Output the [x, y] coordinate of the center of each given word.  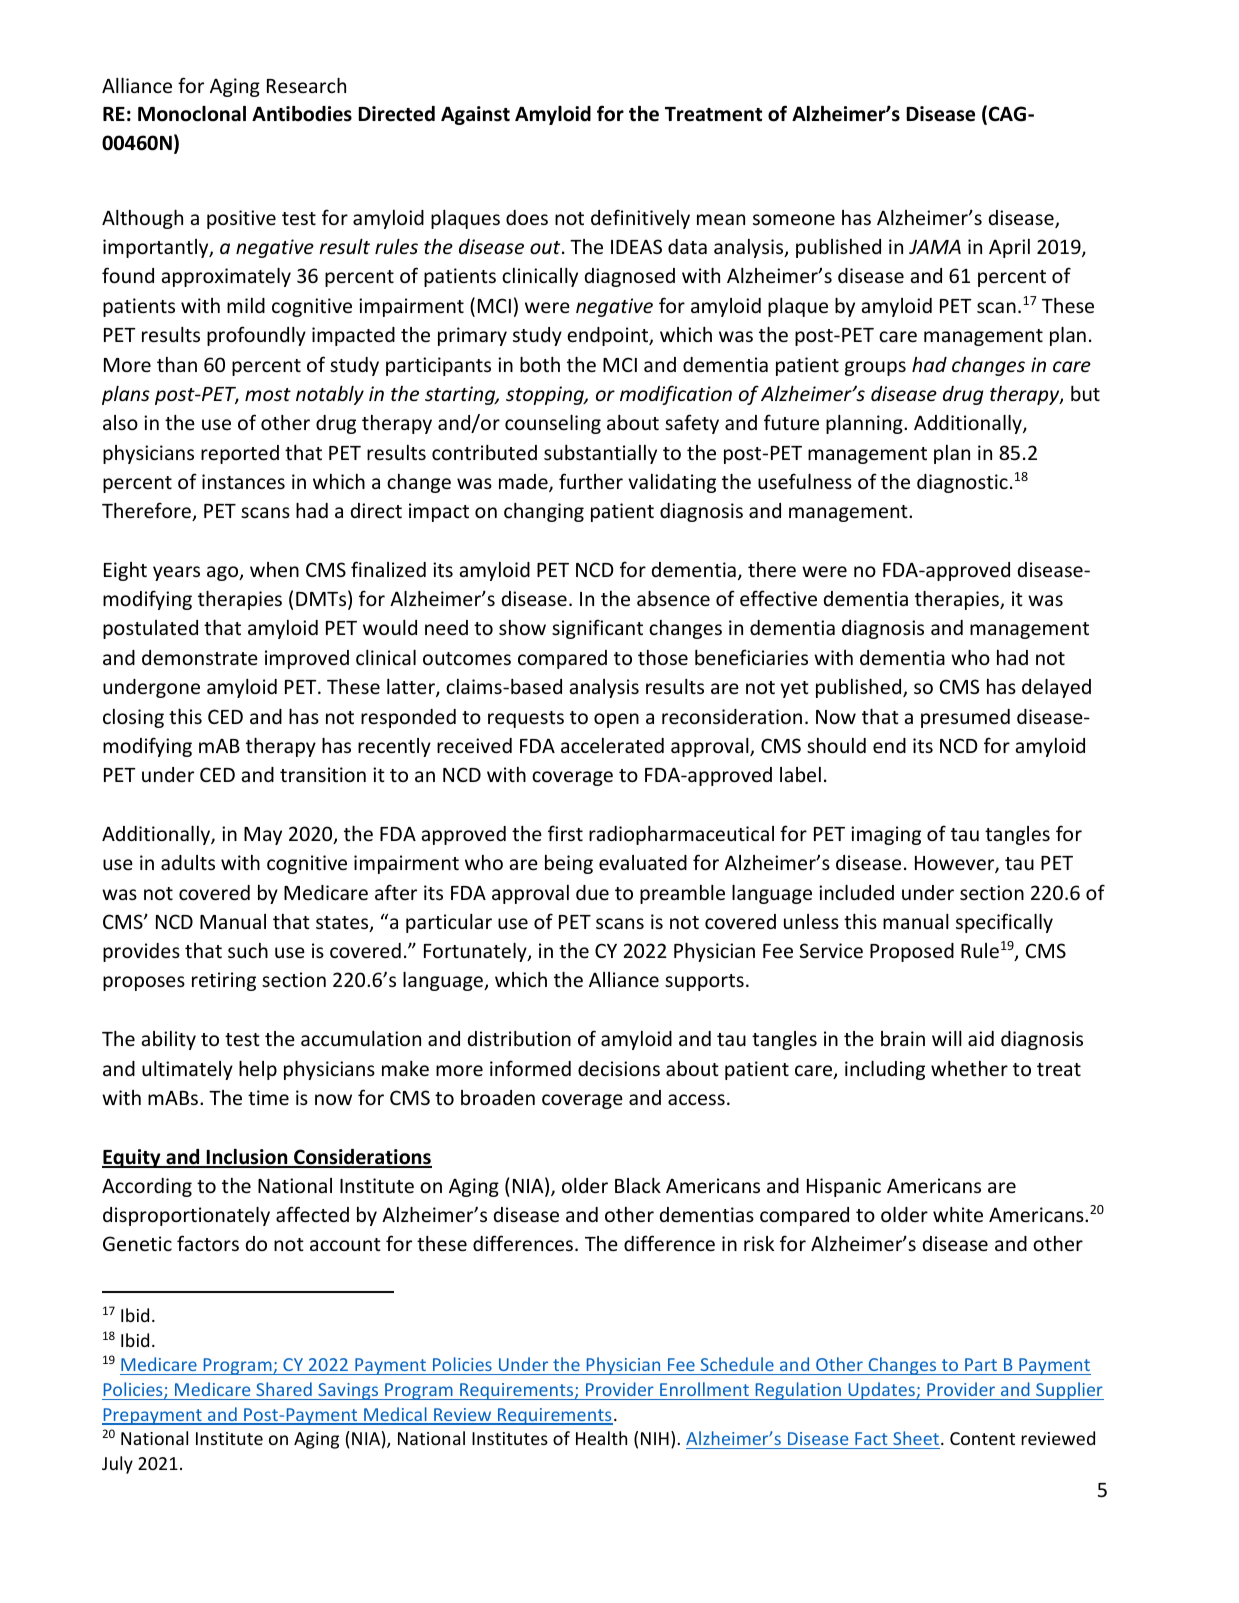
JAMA [935, 247]
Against [475, 115]
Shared [284, 1389]
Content [982, 1438]
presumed [965, 718]
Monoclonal [192, 114]
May [263, 836]
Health [601, 1438]
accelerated [612, 745]
